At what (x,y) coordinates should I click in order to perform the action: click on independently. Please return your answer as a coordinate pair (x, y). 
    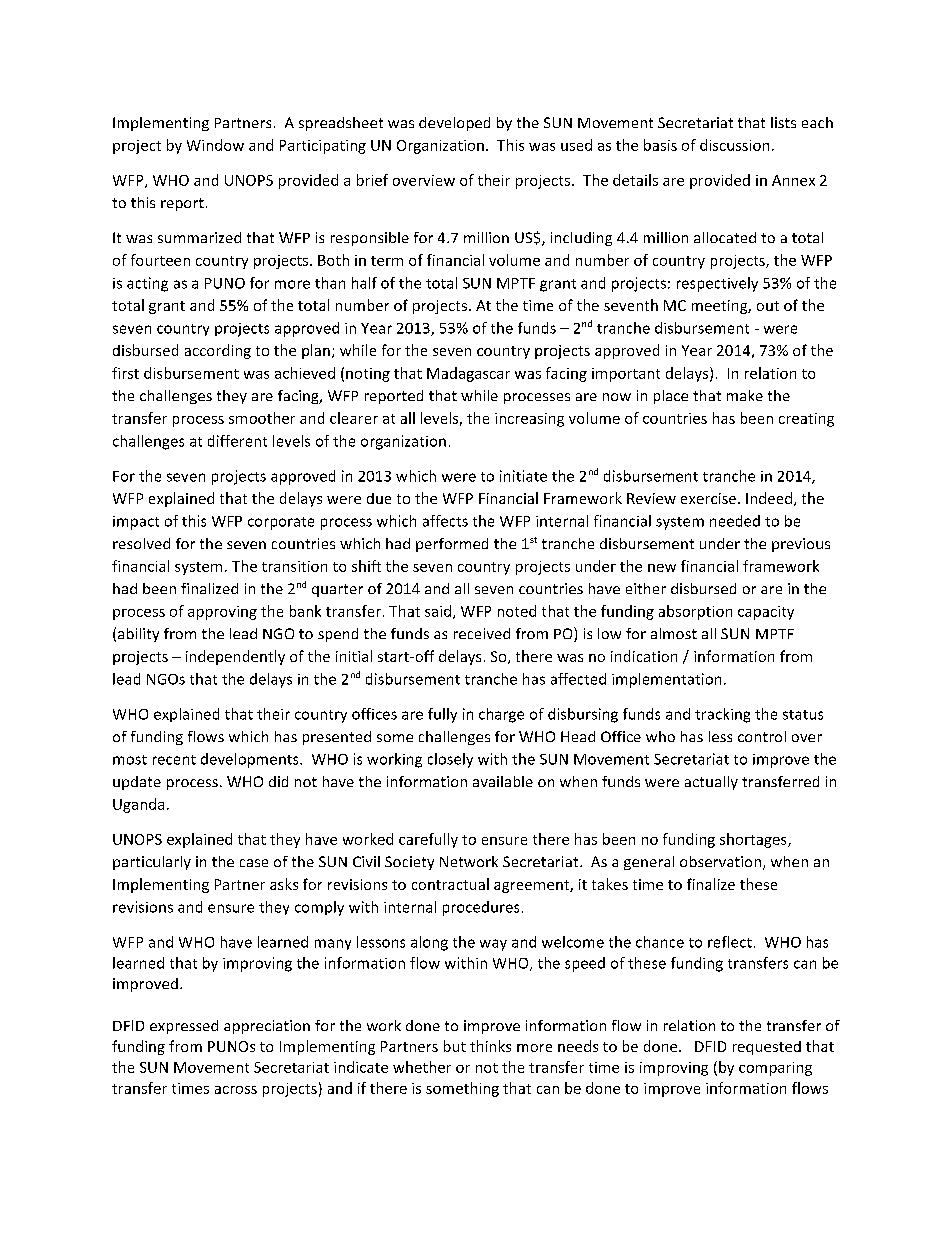
    Looking at the image, I should click on (235, 657).
